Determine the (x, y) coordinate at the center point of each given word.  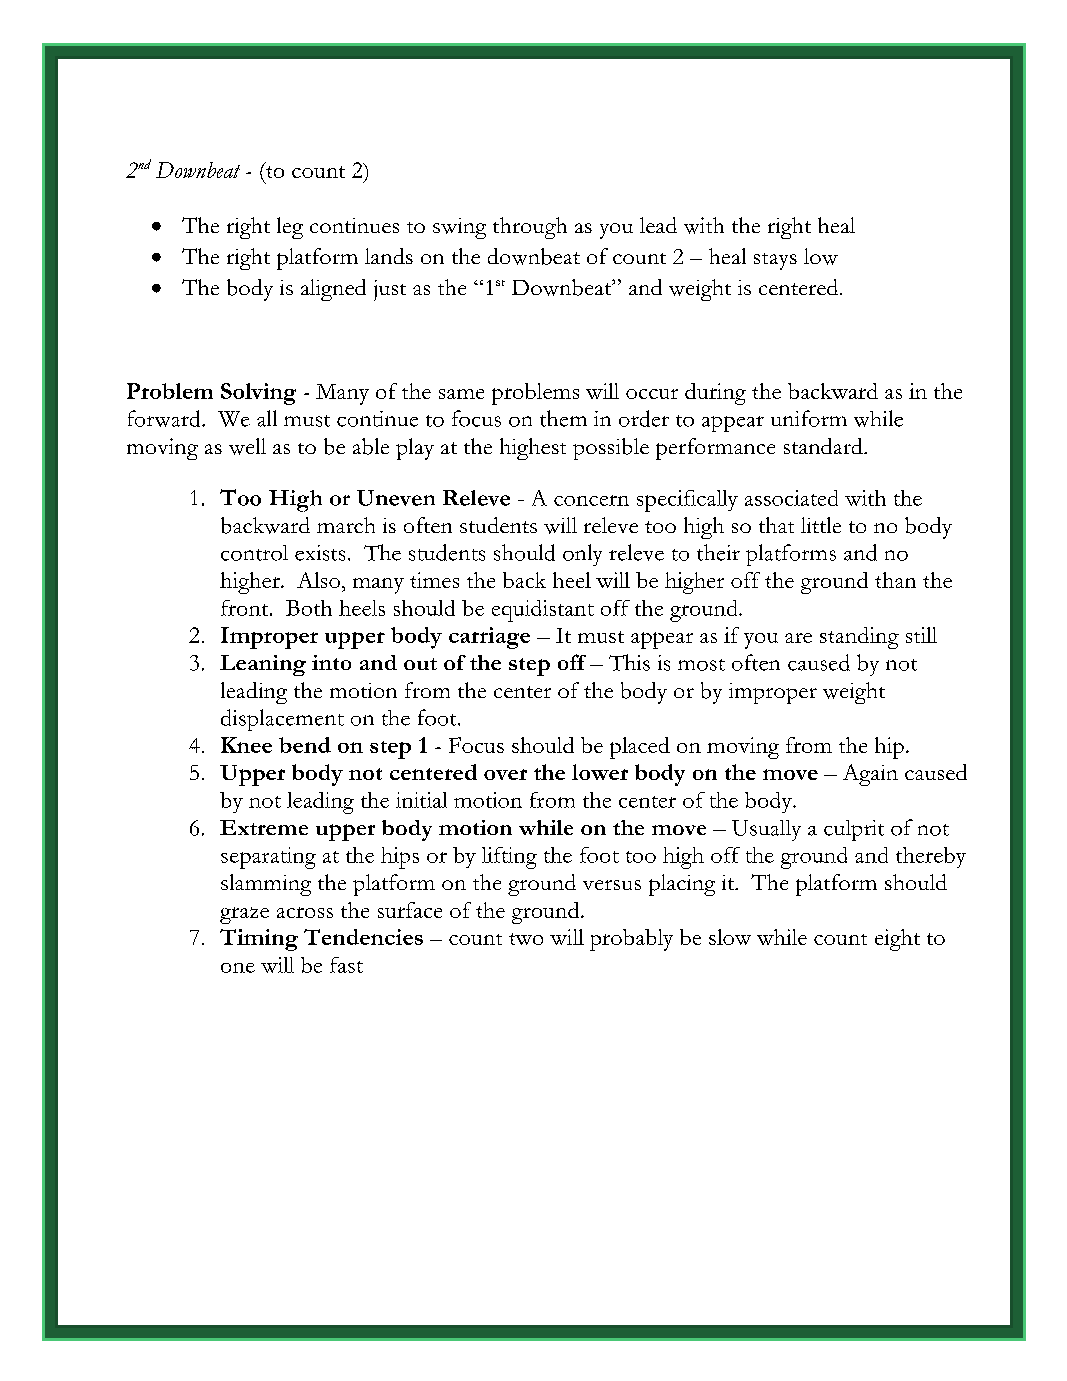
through (530, 228)
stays (775, 261)
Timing (259, 940)
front (246, 608)
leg (290, 228)
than (895, 580)
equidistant (543, 611)
